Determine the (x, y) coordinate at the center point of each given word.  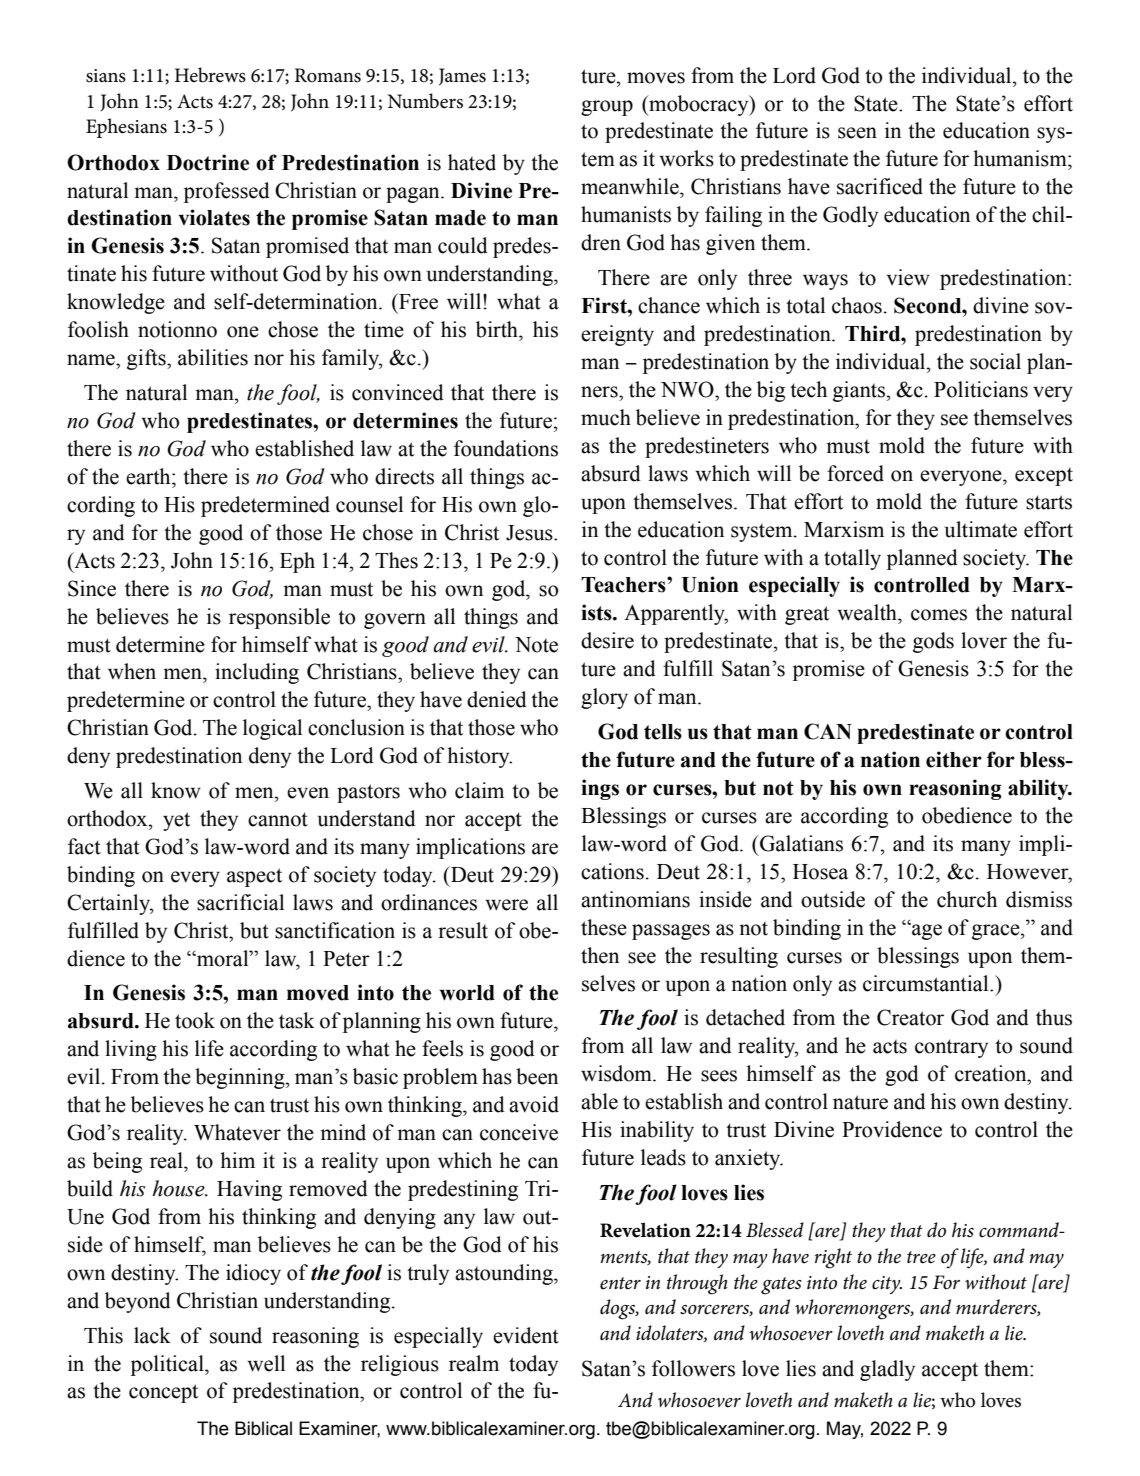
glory (604, 698)
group (607, 108)
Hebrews (210, 75)
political (168, 1365)
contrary (951, 1048)
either (954, 759)
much (606, 417)
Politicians (981, 389)
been (537, 1076)
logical (272, 729)
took (195, 1020)
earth (149, 476)
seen (857, 133)
